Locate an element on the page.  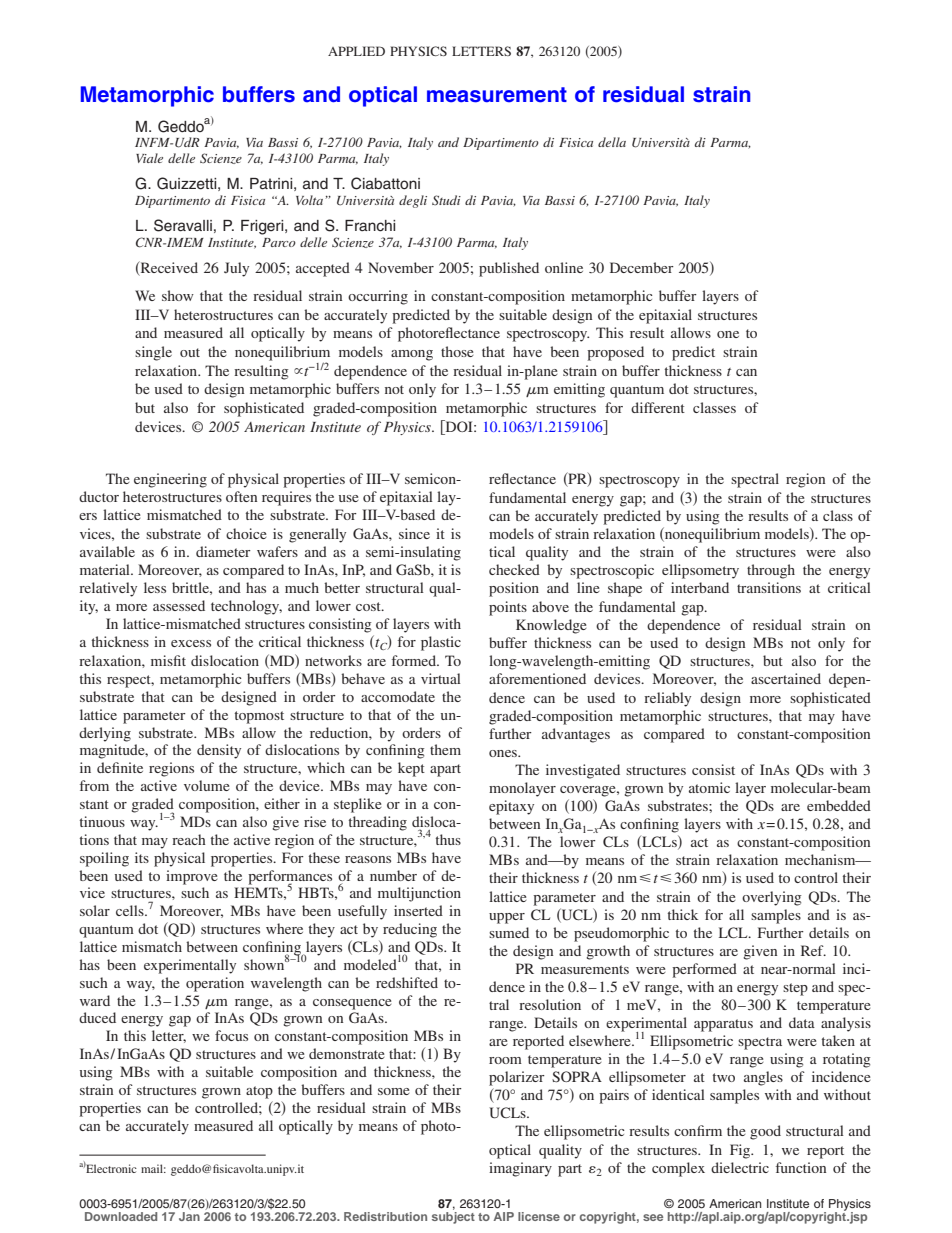
thus is located at coordinates (448, 839).
